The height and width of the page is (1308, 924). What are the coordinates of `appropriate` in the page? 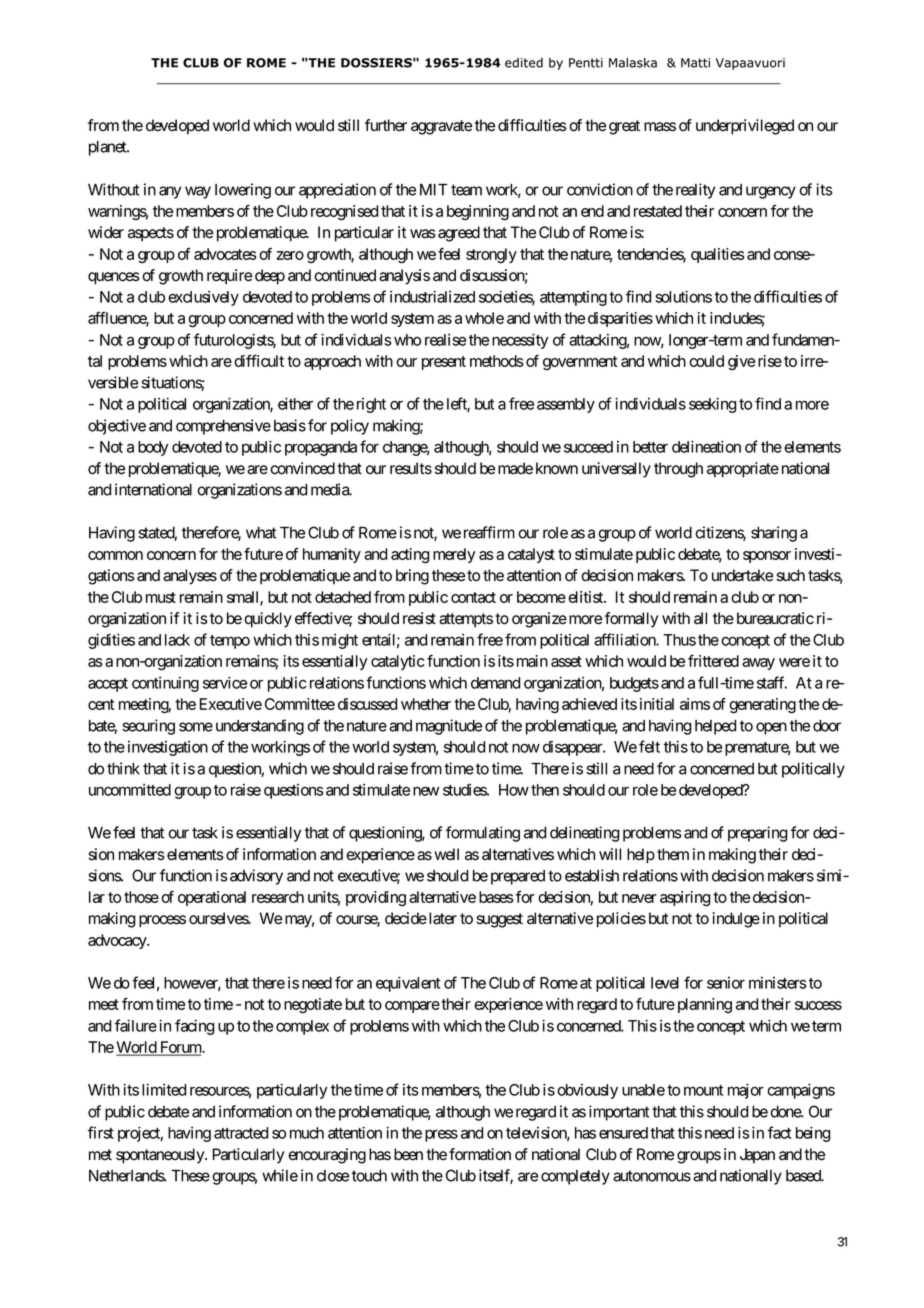 It's located at (743, 470).
